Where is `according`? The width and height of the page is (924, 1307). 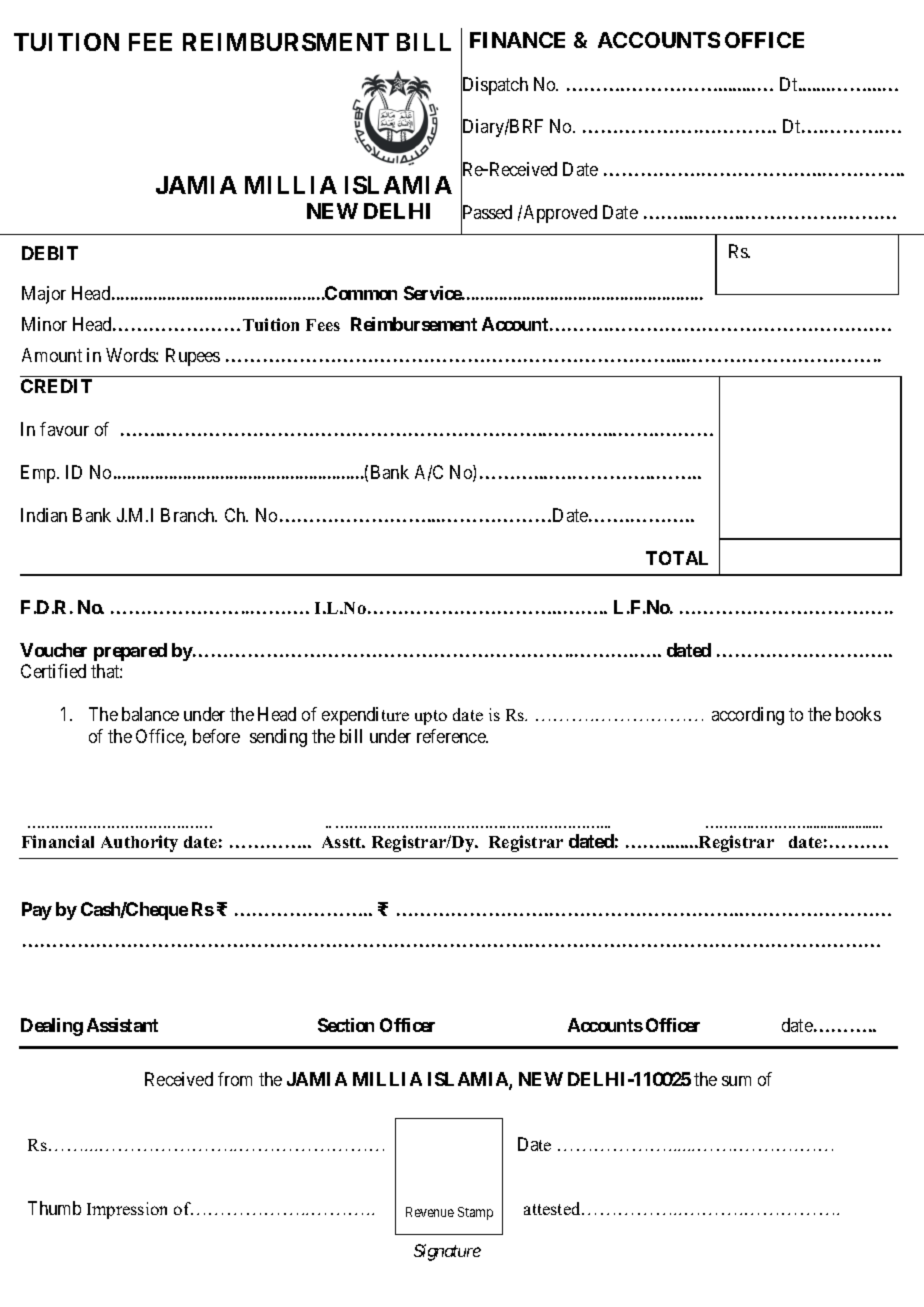
according is located at coordinates (748, 716).
